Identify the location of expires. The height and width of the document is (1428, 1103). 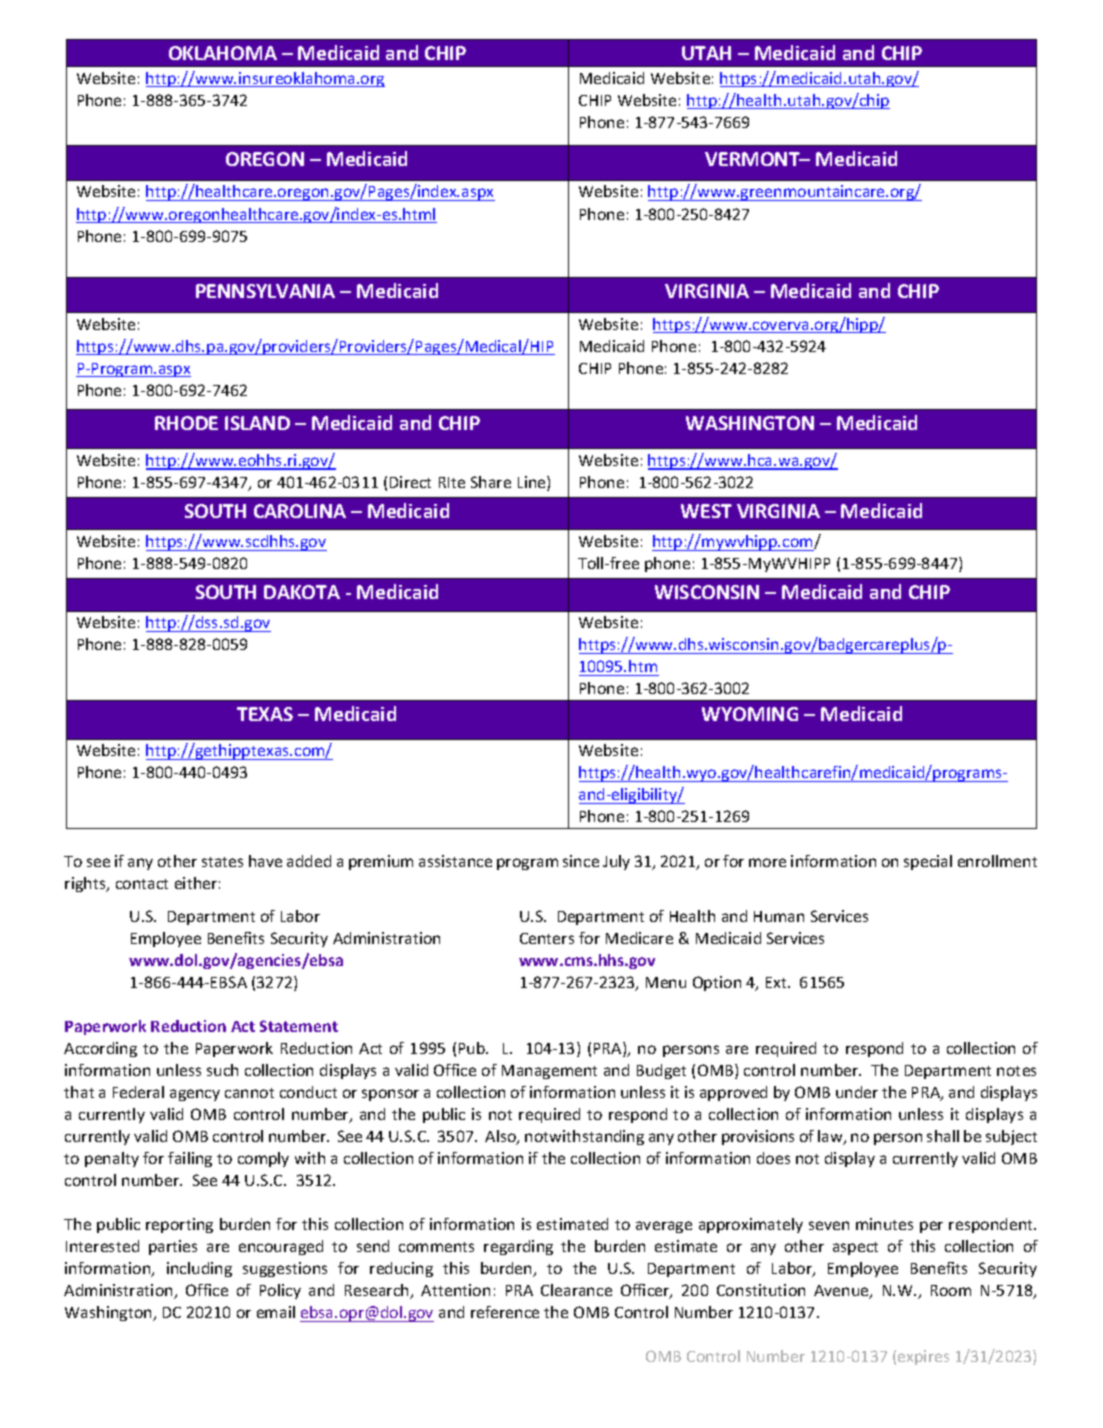
(923, 1357).
